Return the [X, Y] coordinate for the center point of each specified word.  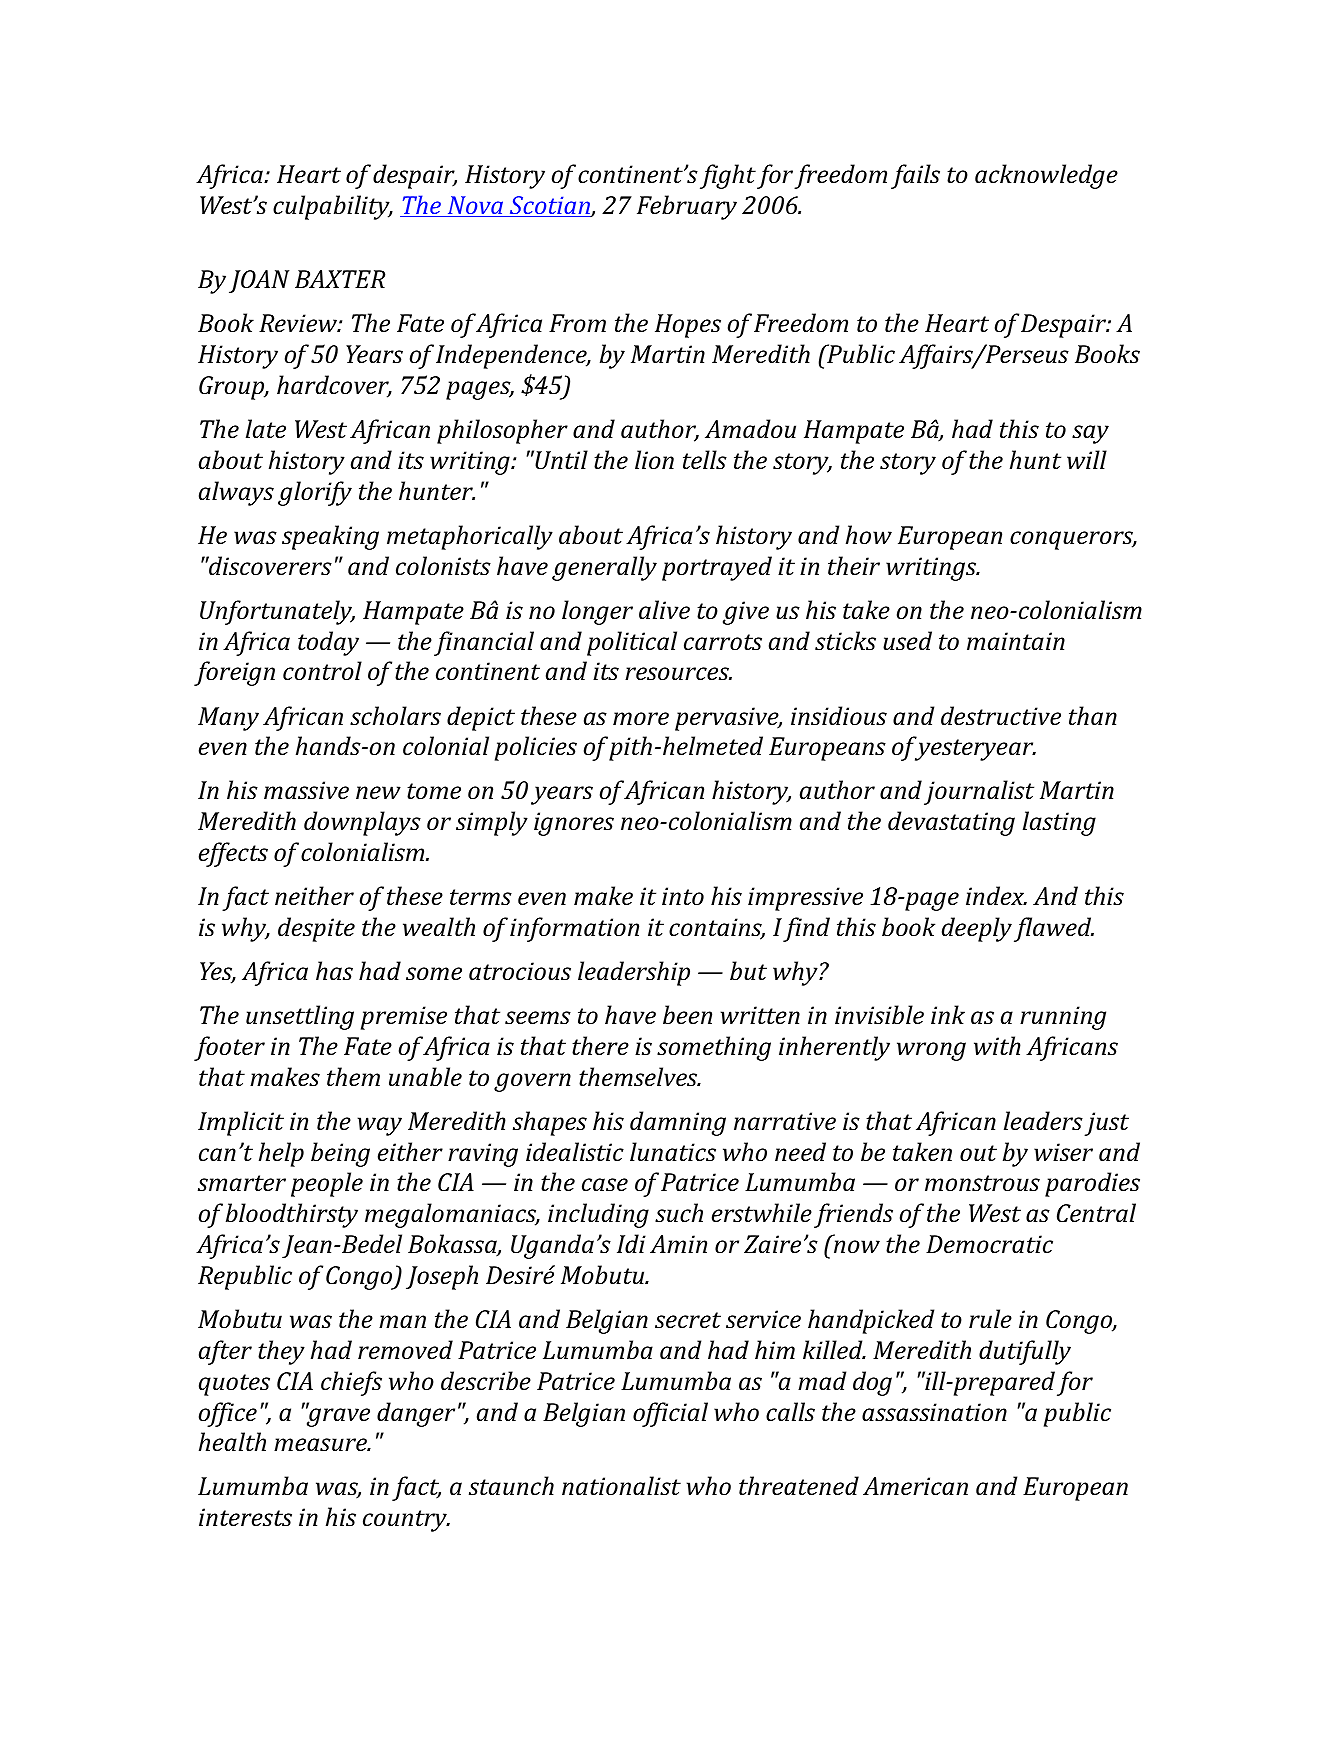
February [687, 207]
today [328, 643]
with [997, 1046]
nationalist [621, 1486]
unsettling [300, 1017]
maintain [1016, 641]
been [687, 1014]
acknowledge [1046, 176]
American [915, 1486]
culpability [332, 207]
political [632, 643]
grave [338, 1416]
